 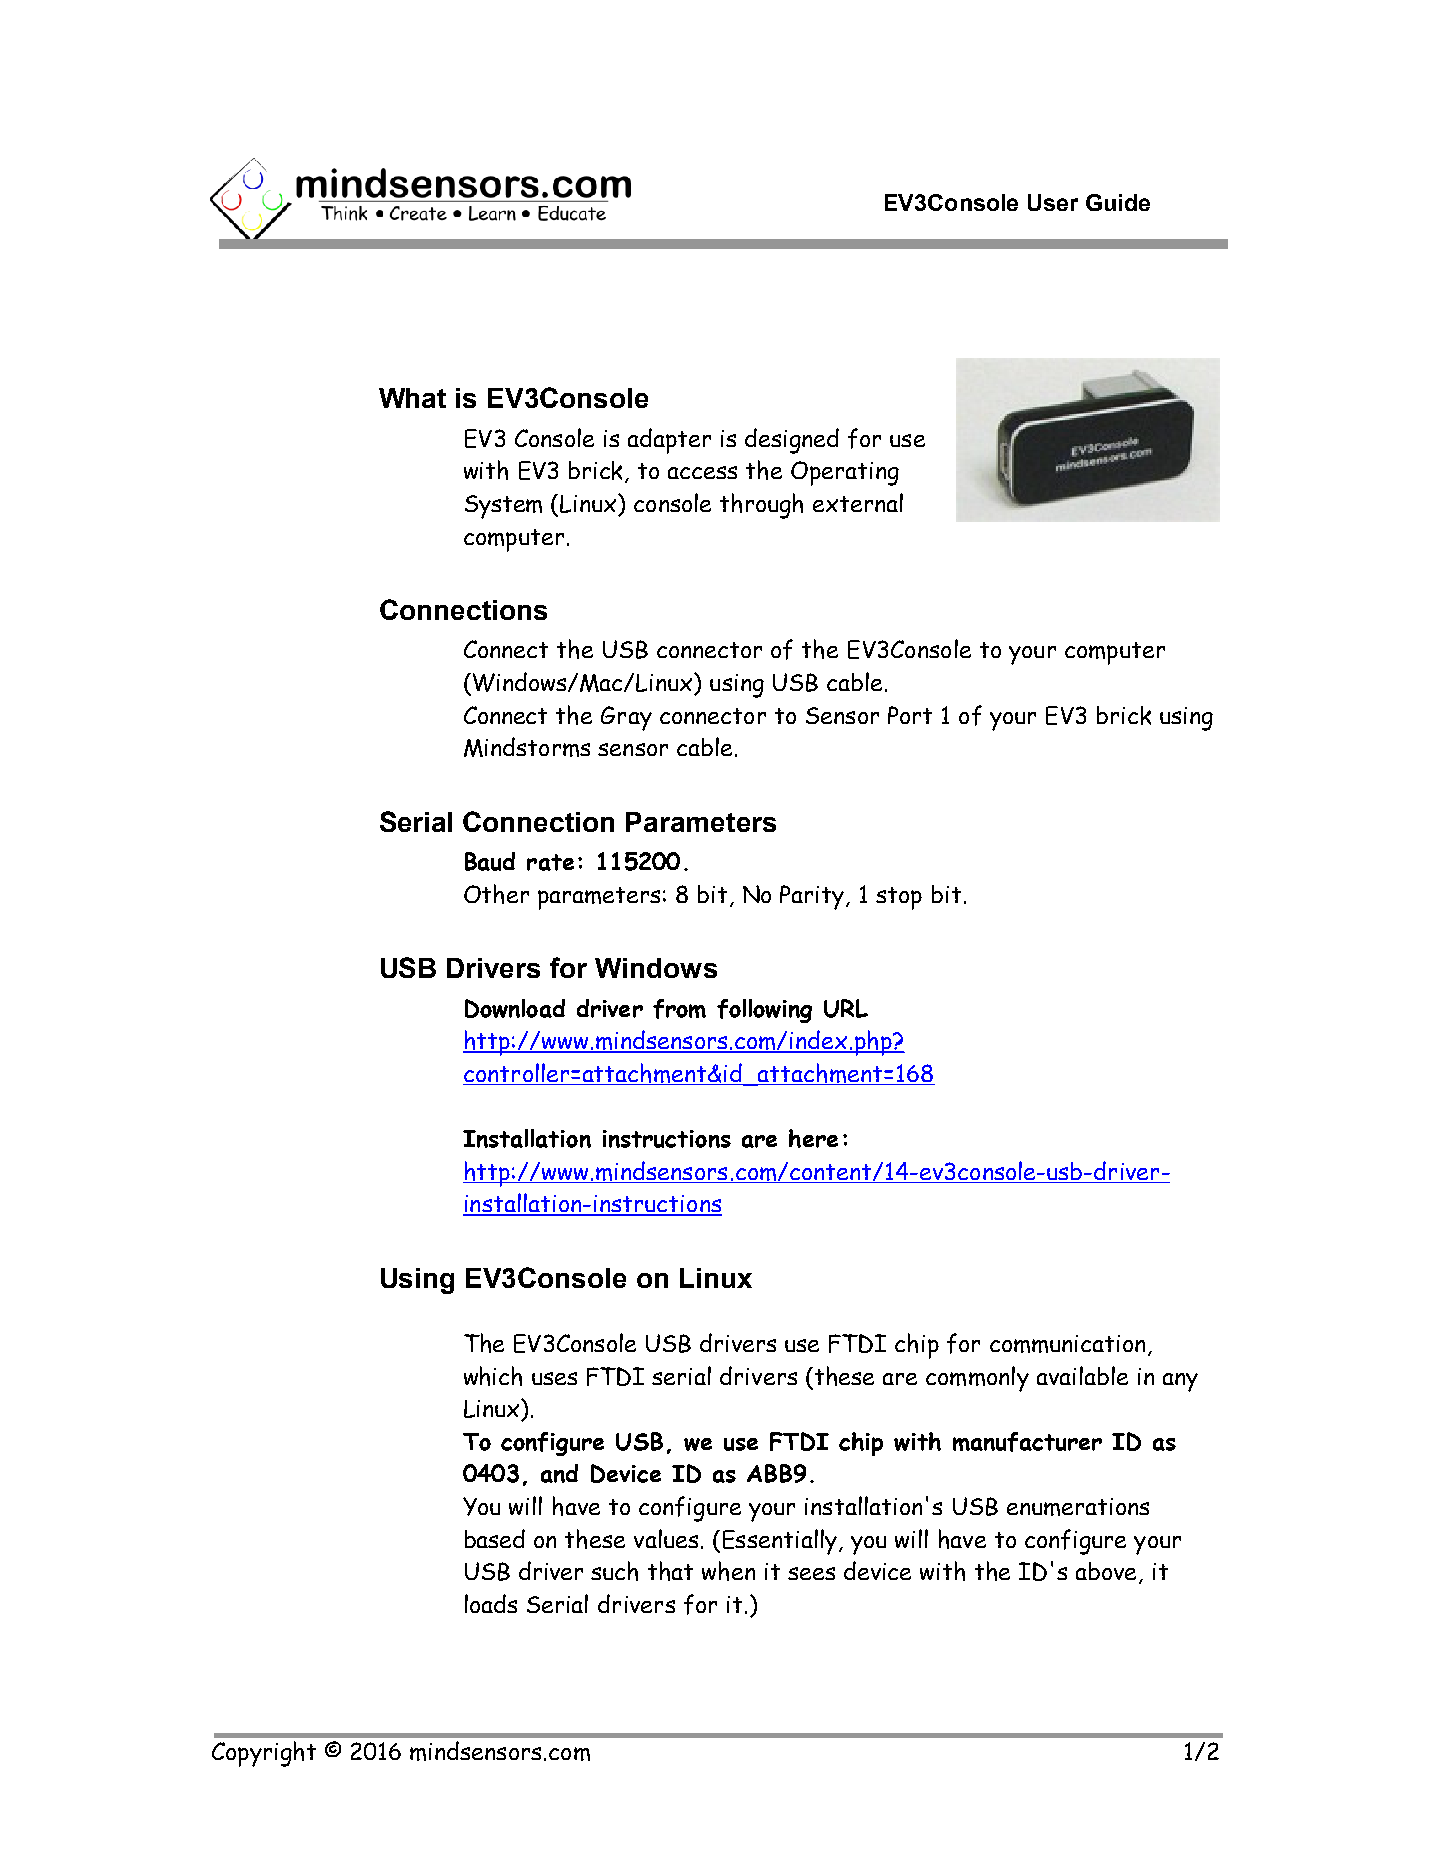 What do you see at coordinates (490, 861) in the image?
I see `Baud` at bounding box center [490, 861].
